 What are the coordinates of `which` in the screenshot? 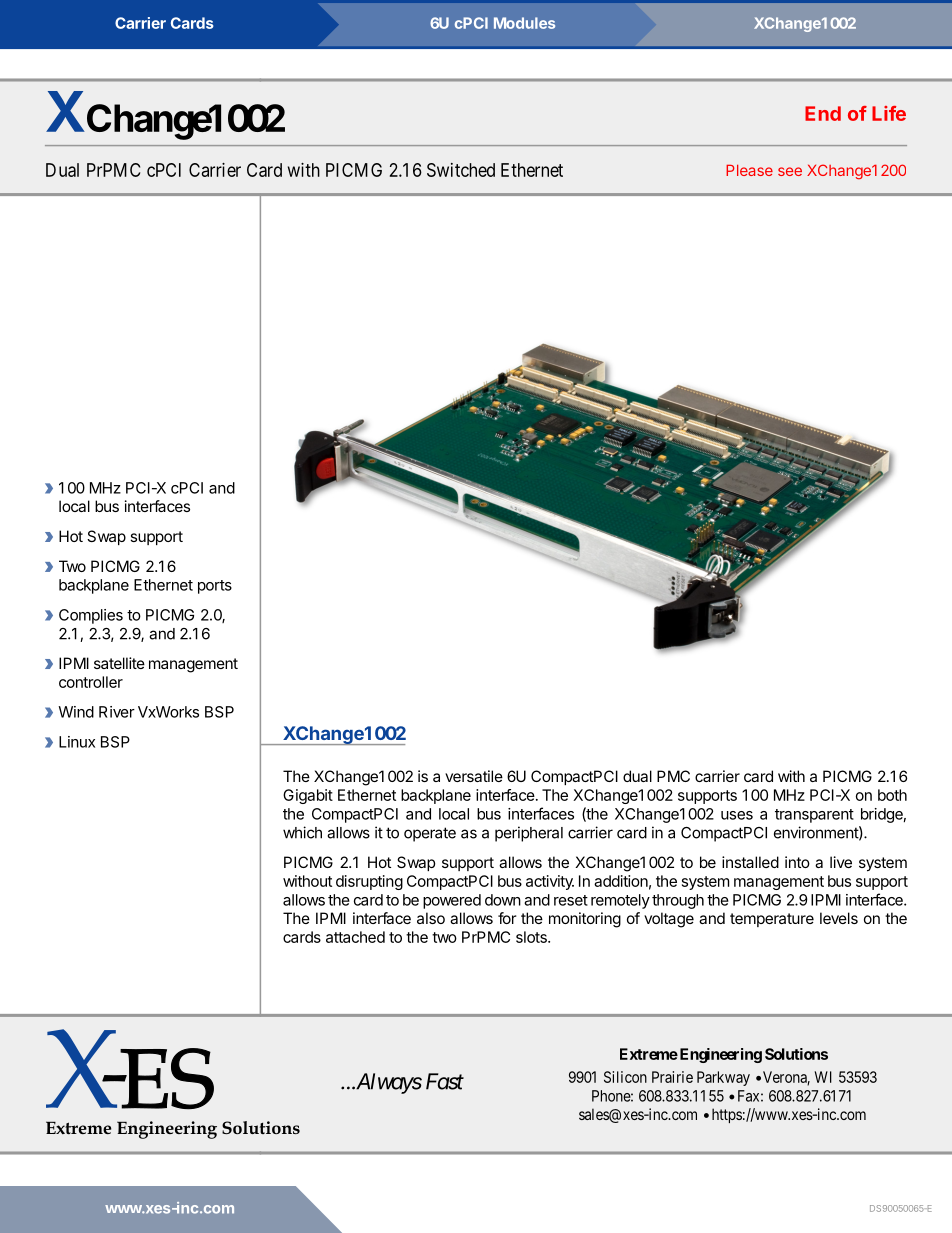 It's located at (302, 832).
